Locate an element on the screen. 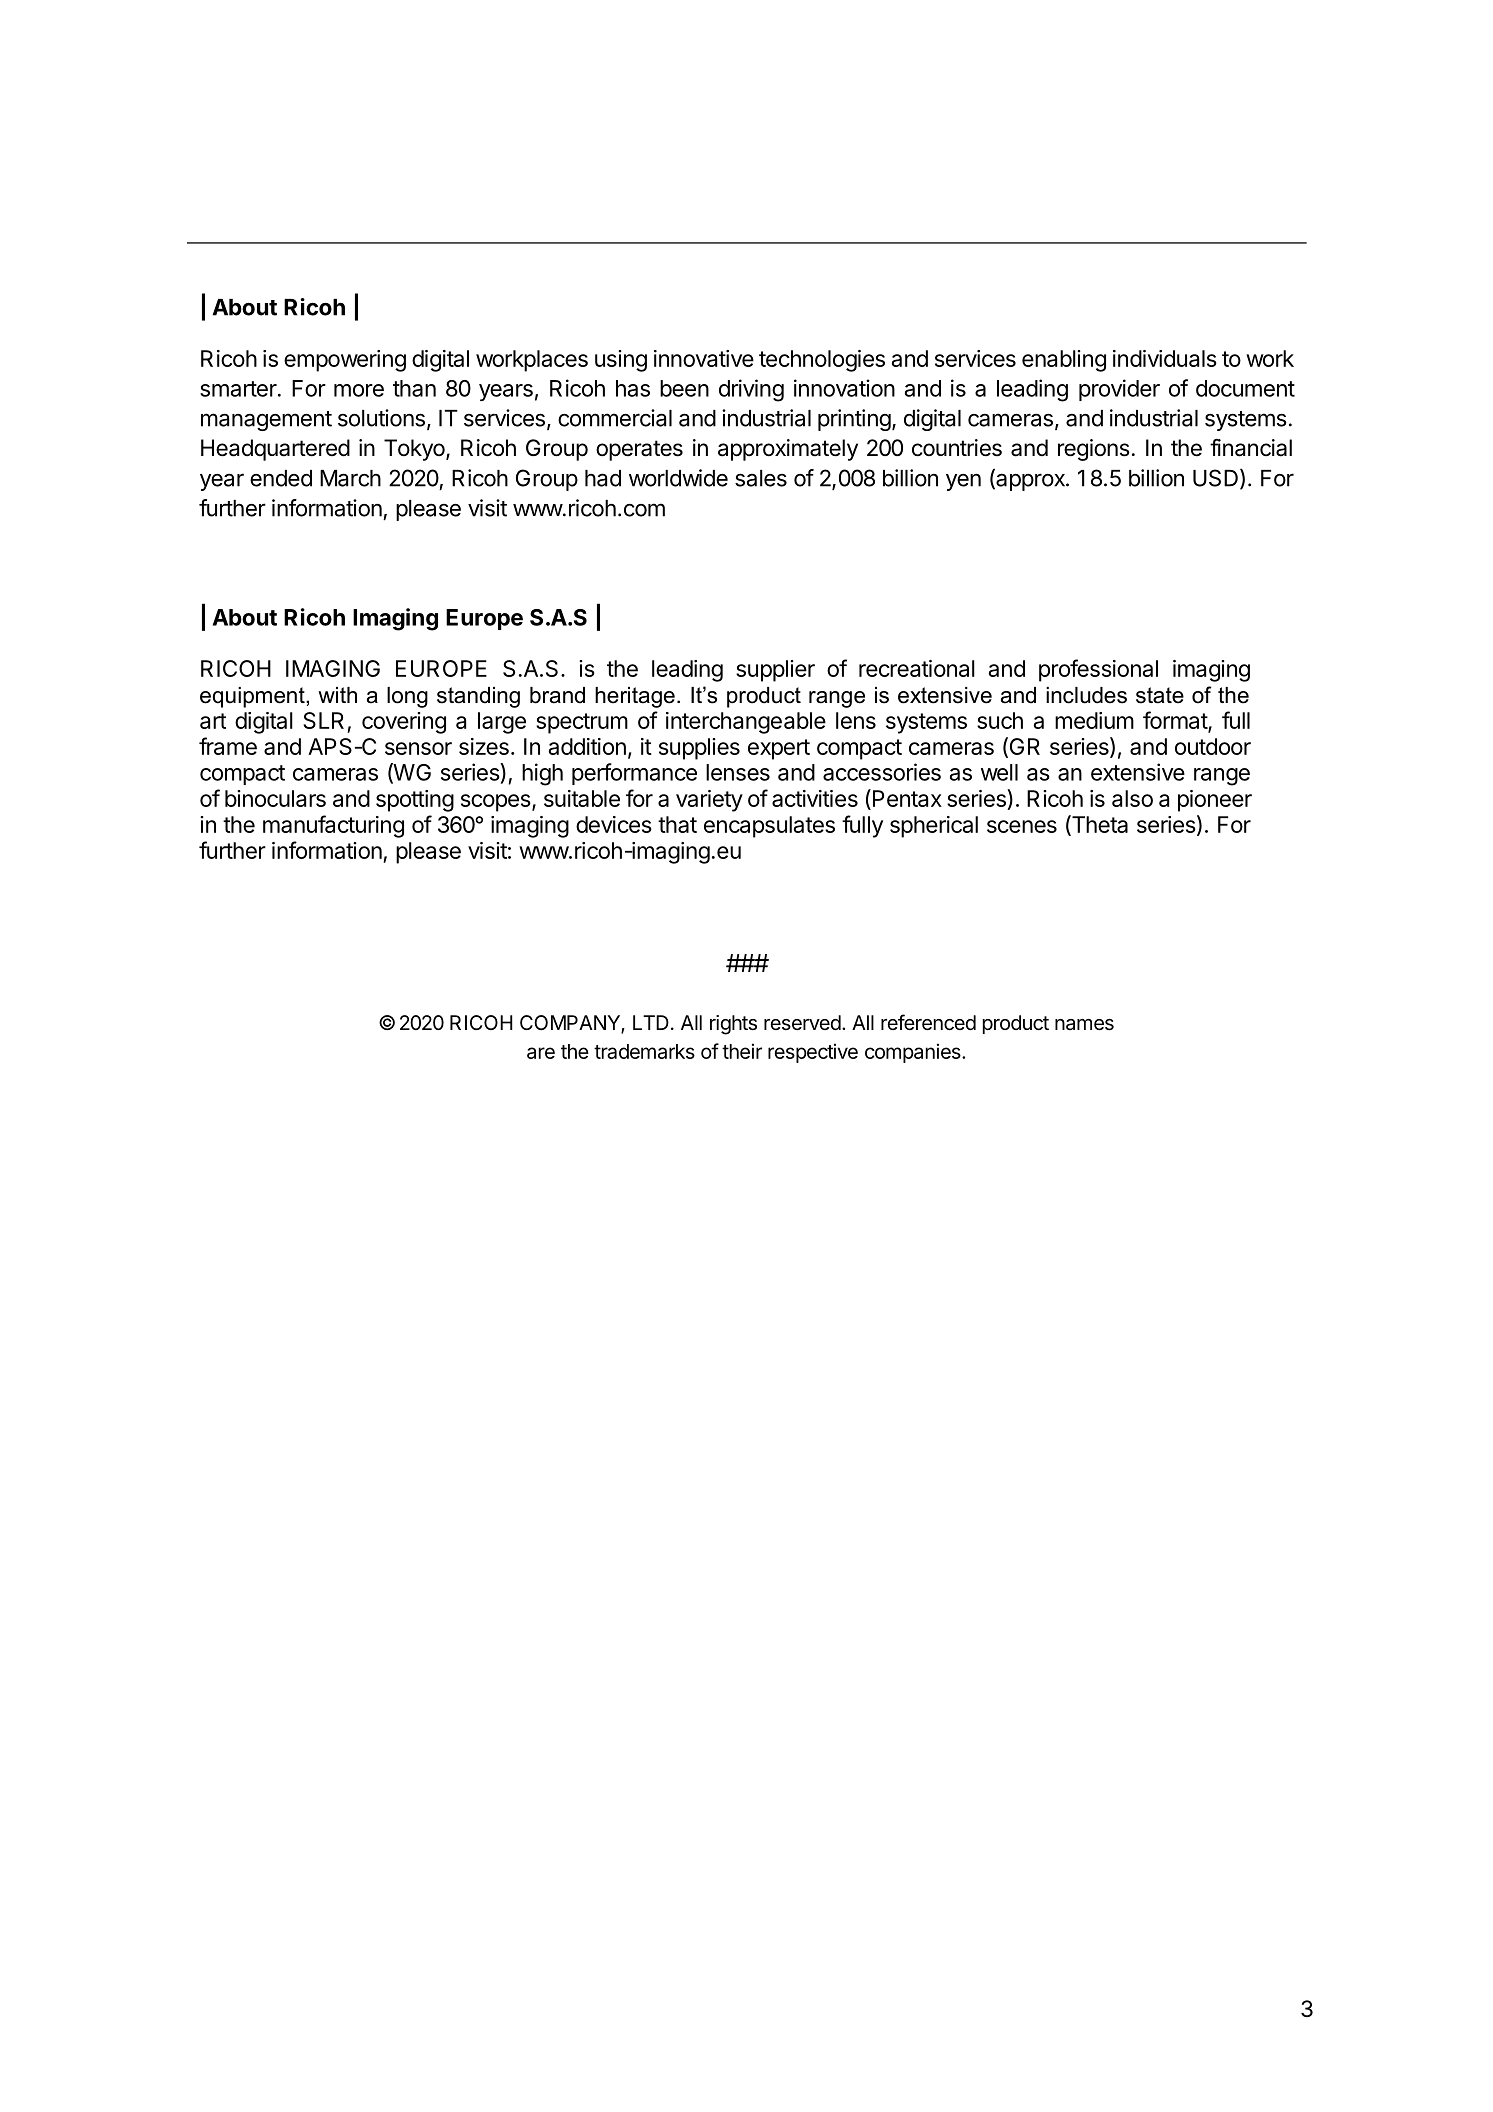 The image size is (1493, 2112). sensor is located at coordinates (418, 748).
